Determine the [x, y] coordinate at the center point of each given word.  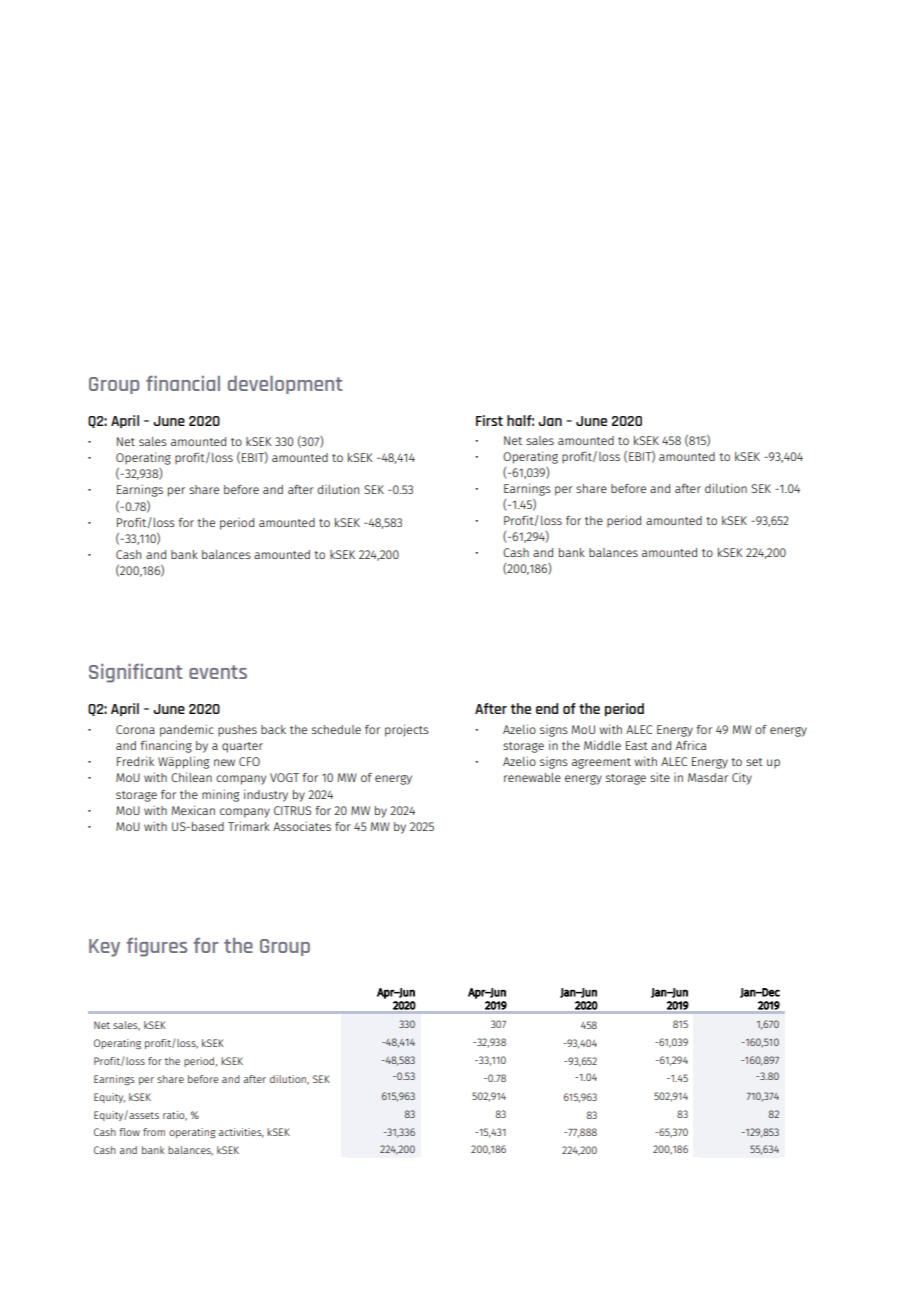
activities [241, 1133]
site [660, 777]
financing [166, 746]
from [154, 1132]
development [285, 384]
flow [129, 1132]
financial [183, 383]
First [489, 420]
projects [407, 730]
